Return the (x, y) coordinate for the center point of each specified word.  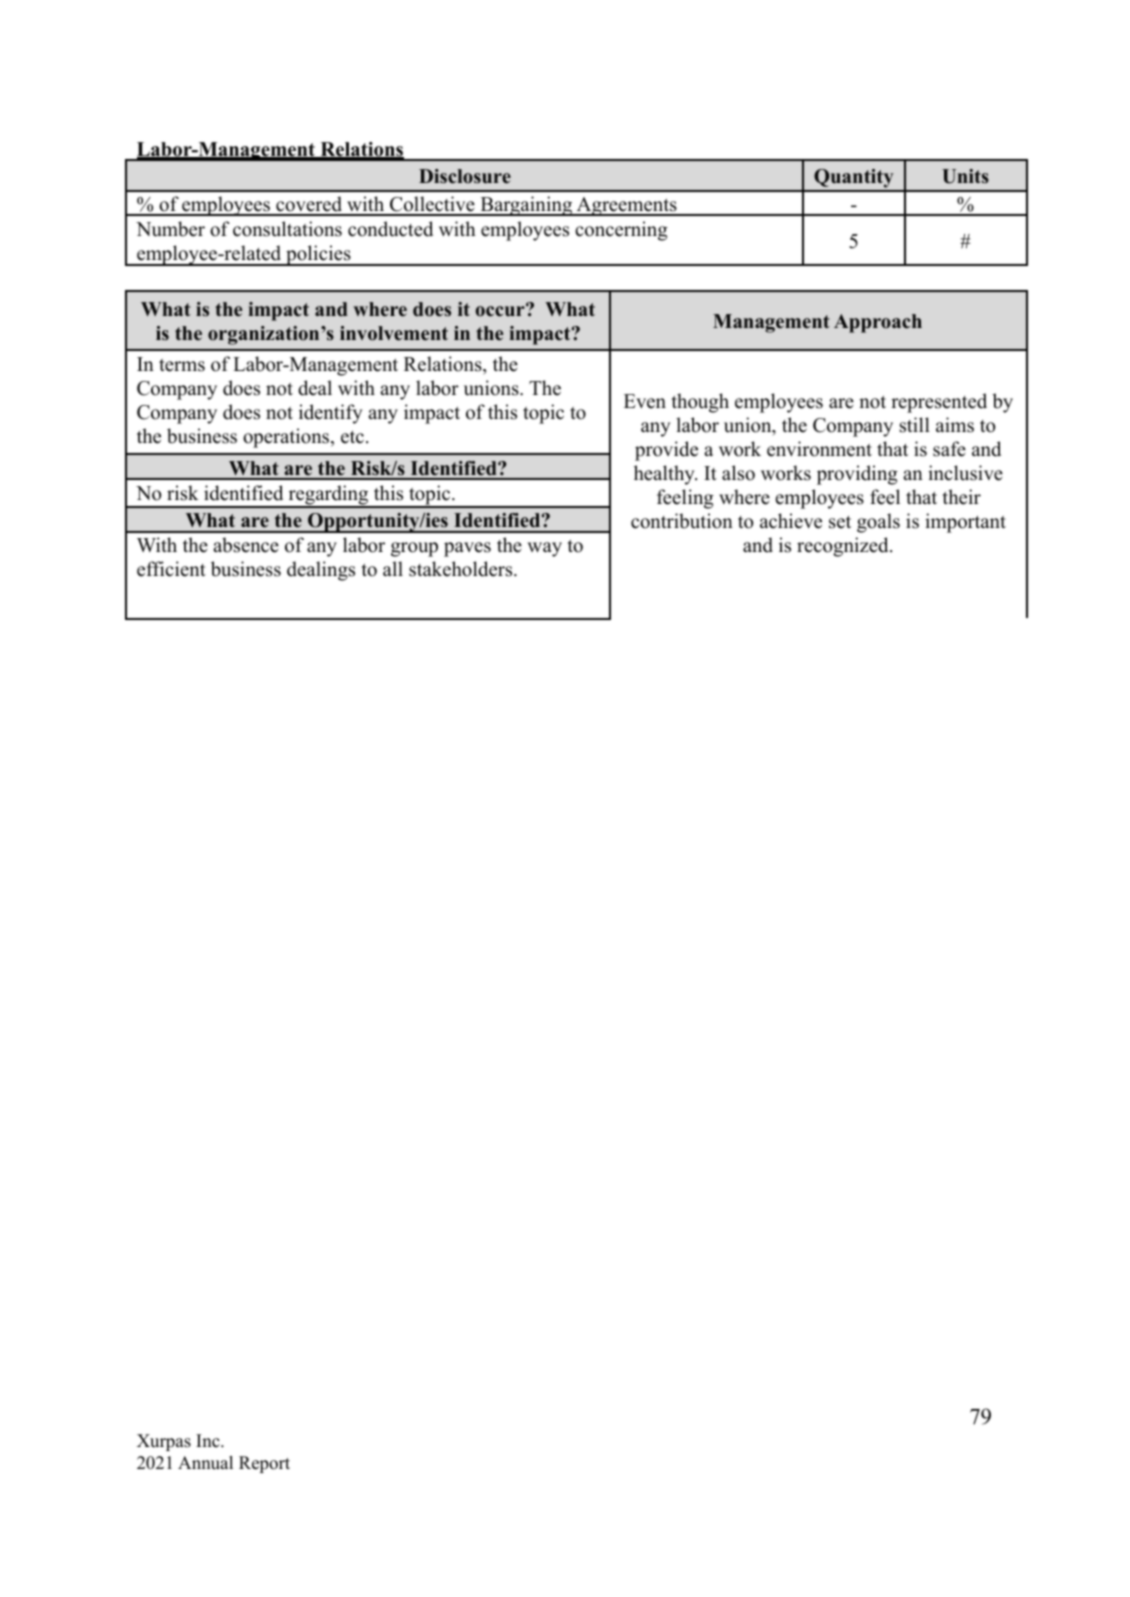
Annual (205, 1463)
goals (878, 523)
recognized (844, 547)
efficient (171, 569)
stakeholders (462, 569)
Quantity (854, 180)
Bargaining (526, 206)
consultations (287, 229)
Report (264, 1464)
